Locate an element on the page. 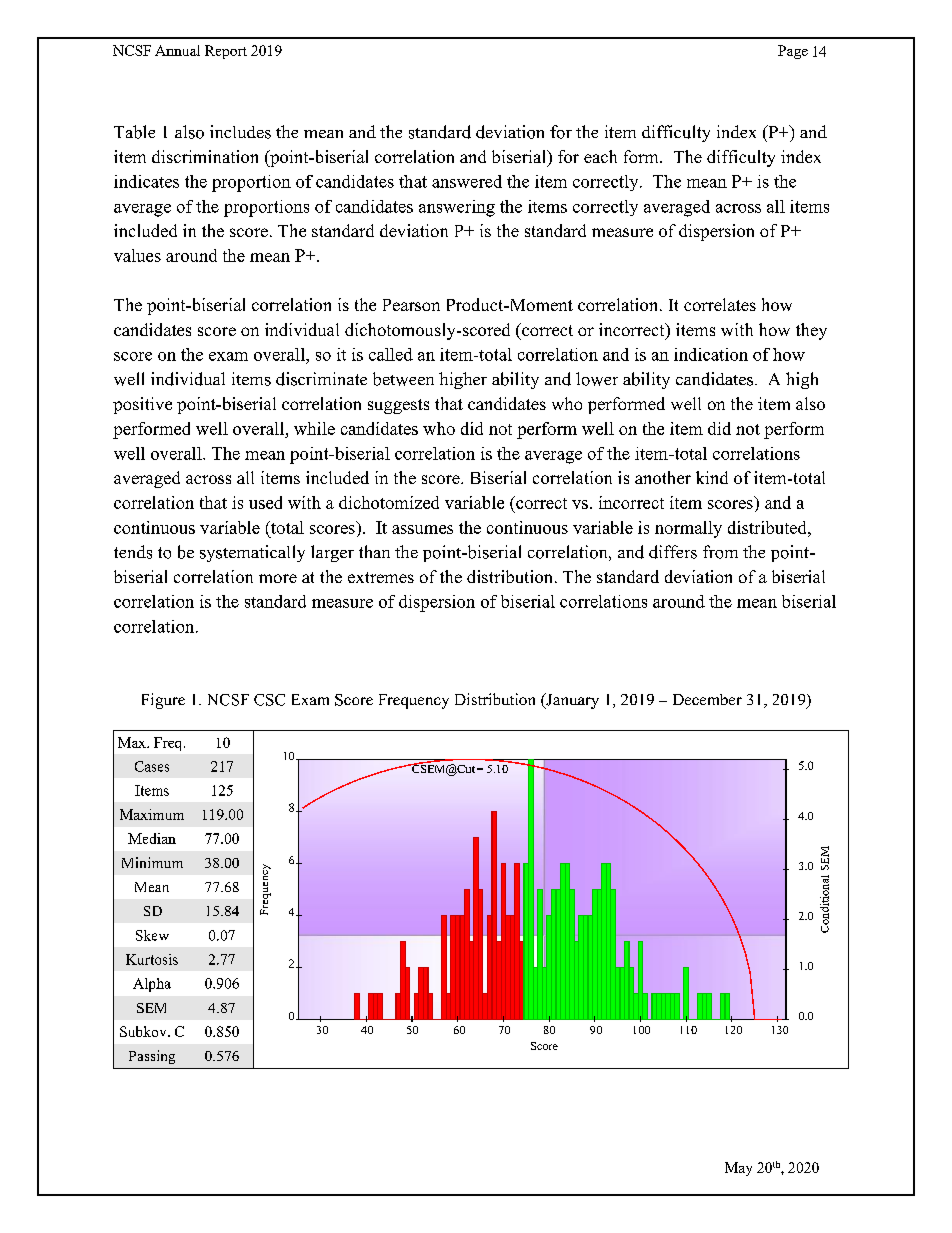 This document has width=952, height=1233. May is located at coordinates (738, 1169).
